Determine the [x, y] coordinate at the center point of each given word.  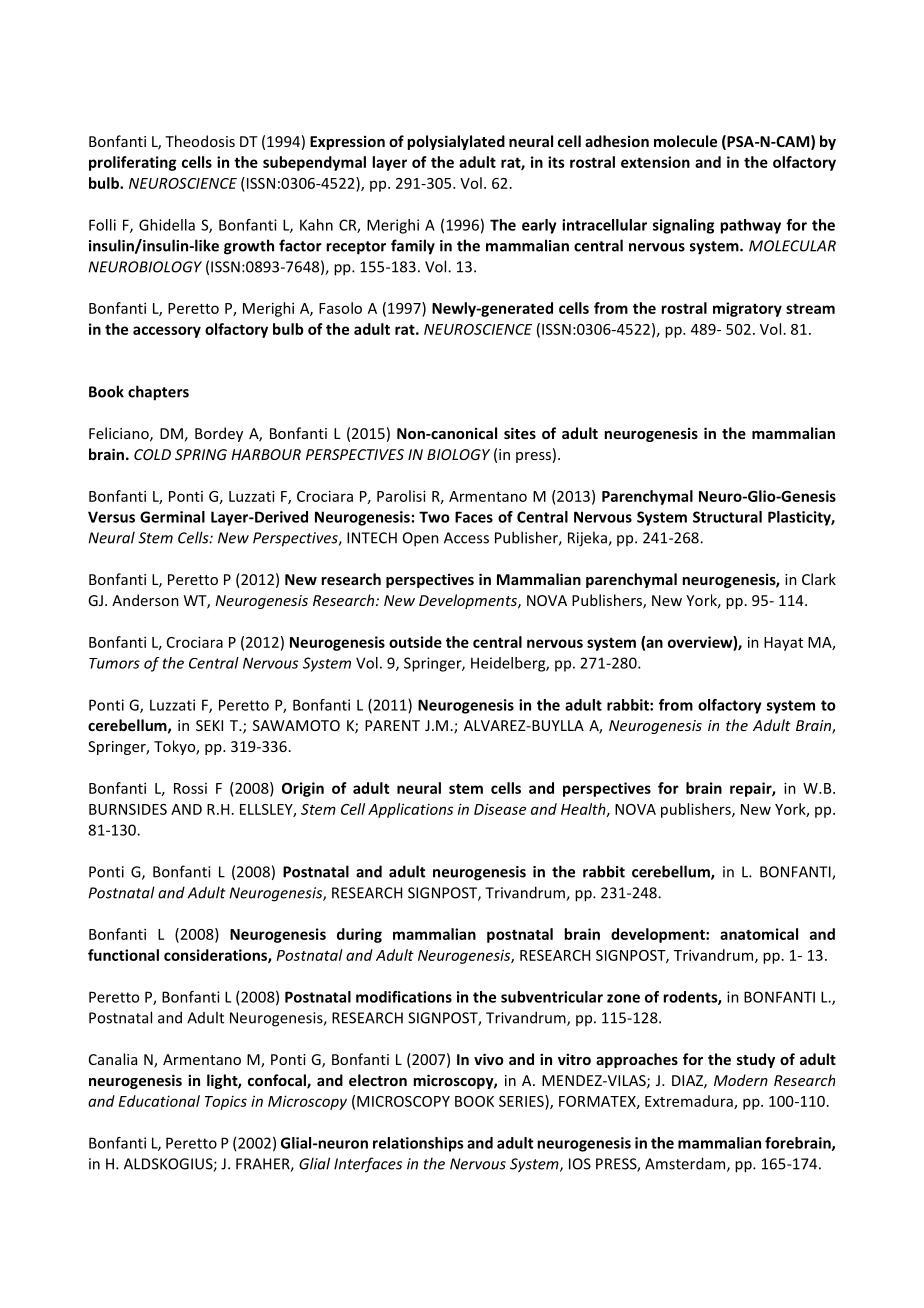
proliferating [132, 163]
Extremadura [690, 1102]
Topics [226, 1103]
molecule [685, 141]
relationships [418, 1144]
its [556, 162]
